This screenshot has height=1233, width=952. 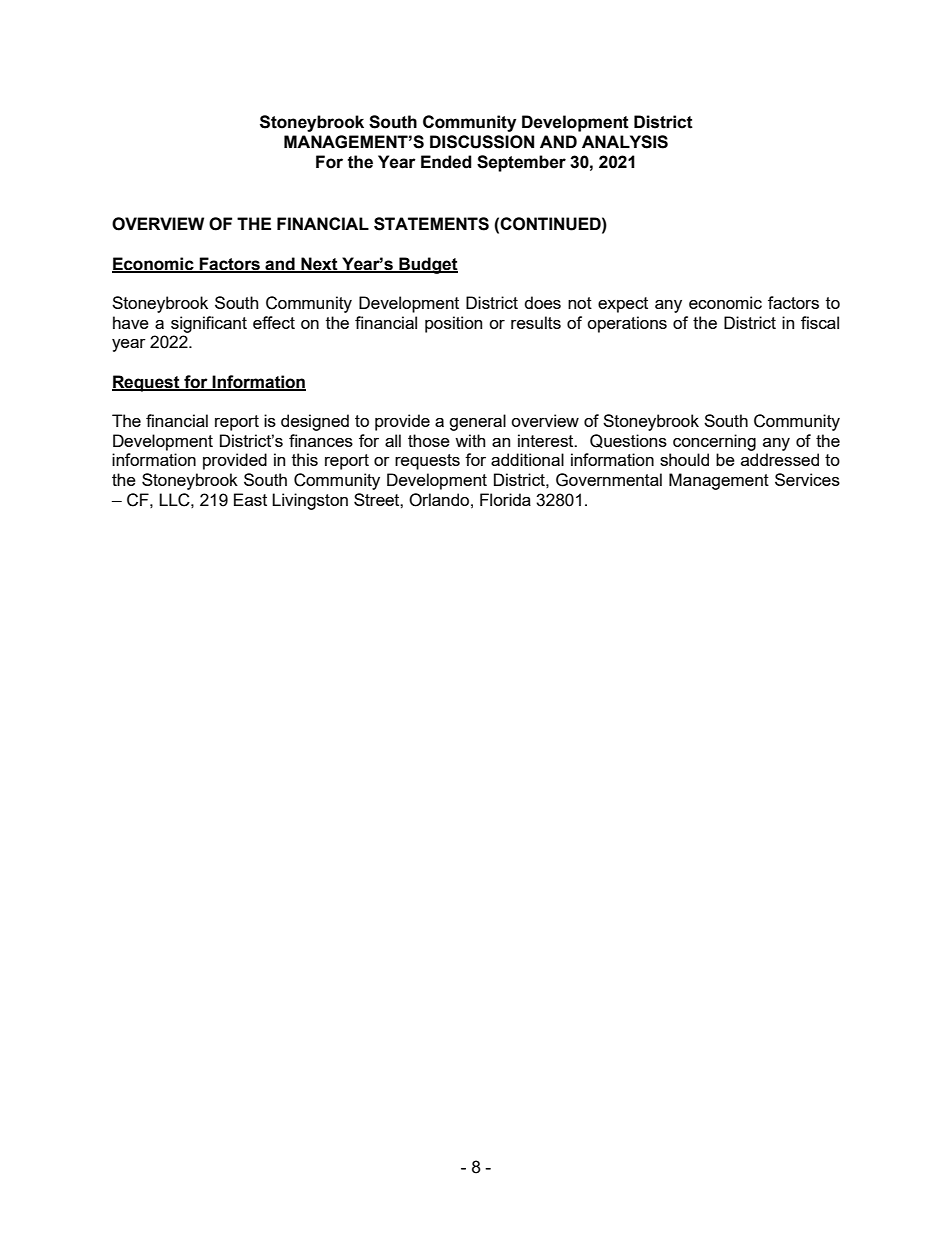 I want to click on designed, so click(x=315, y=422).
